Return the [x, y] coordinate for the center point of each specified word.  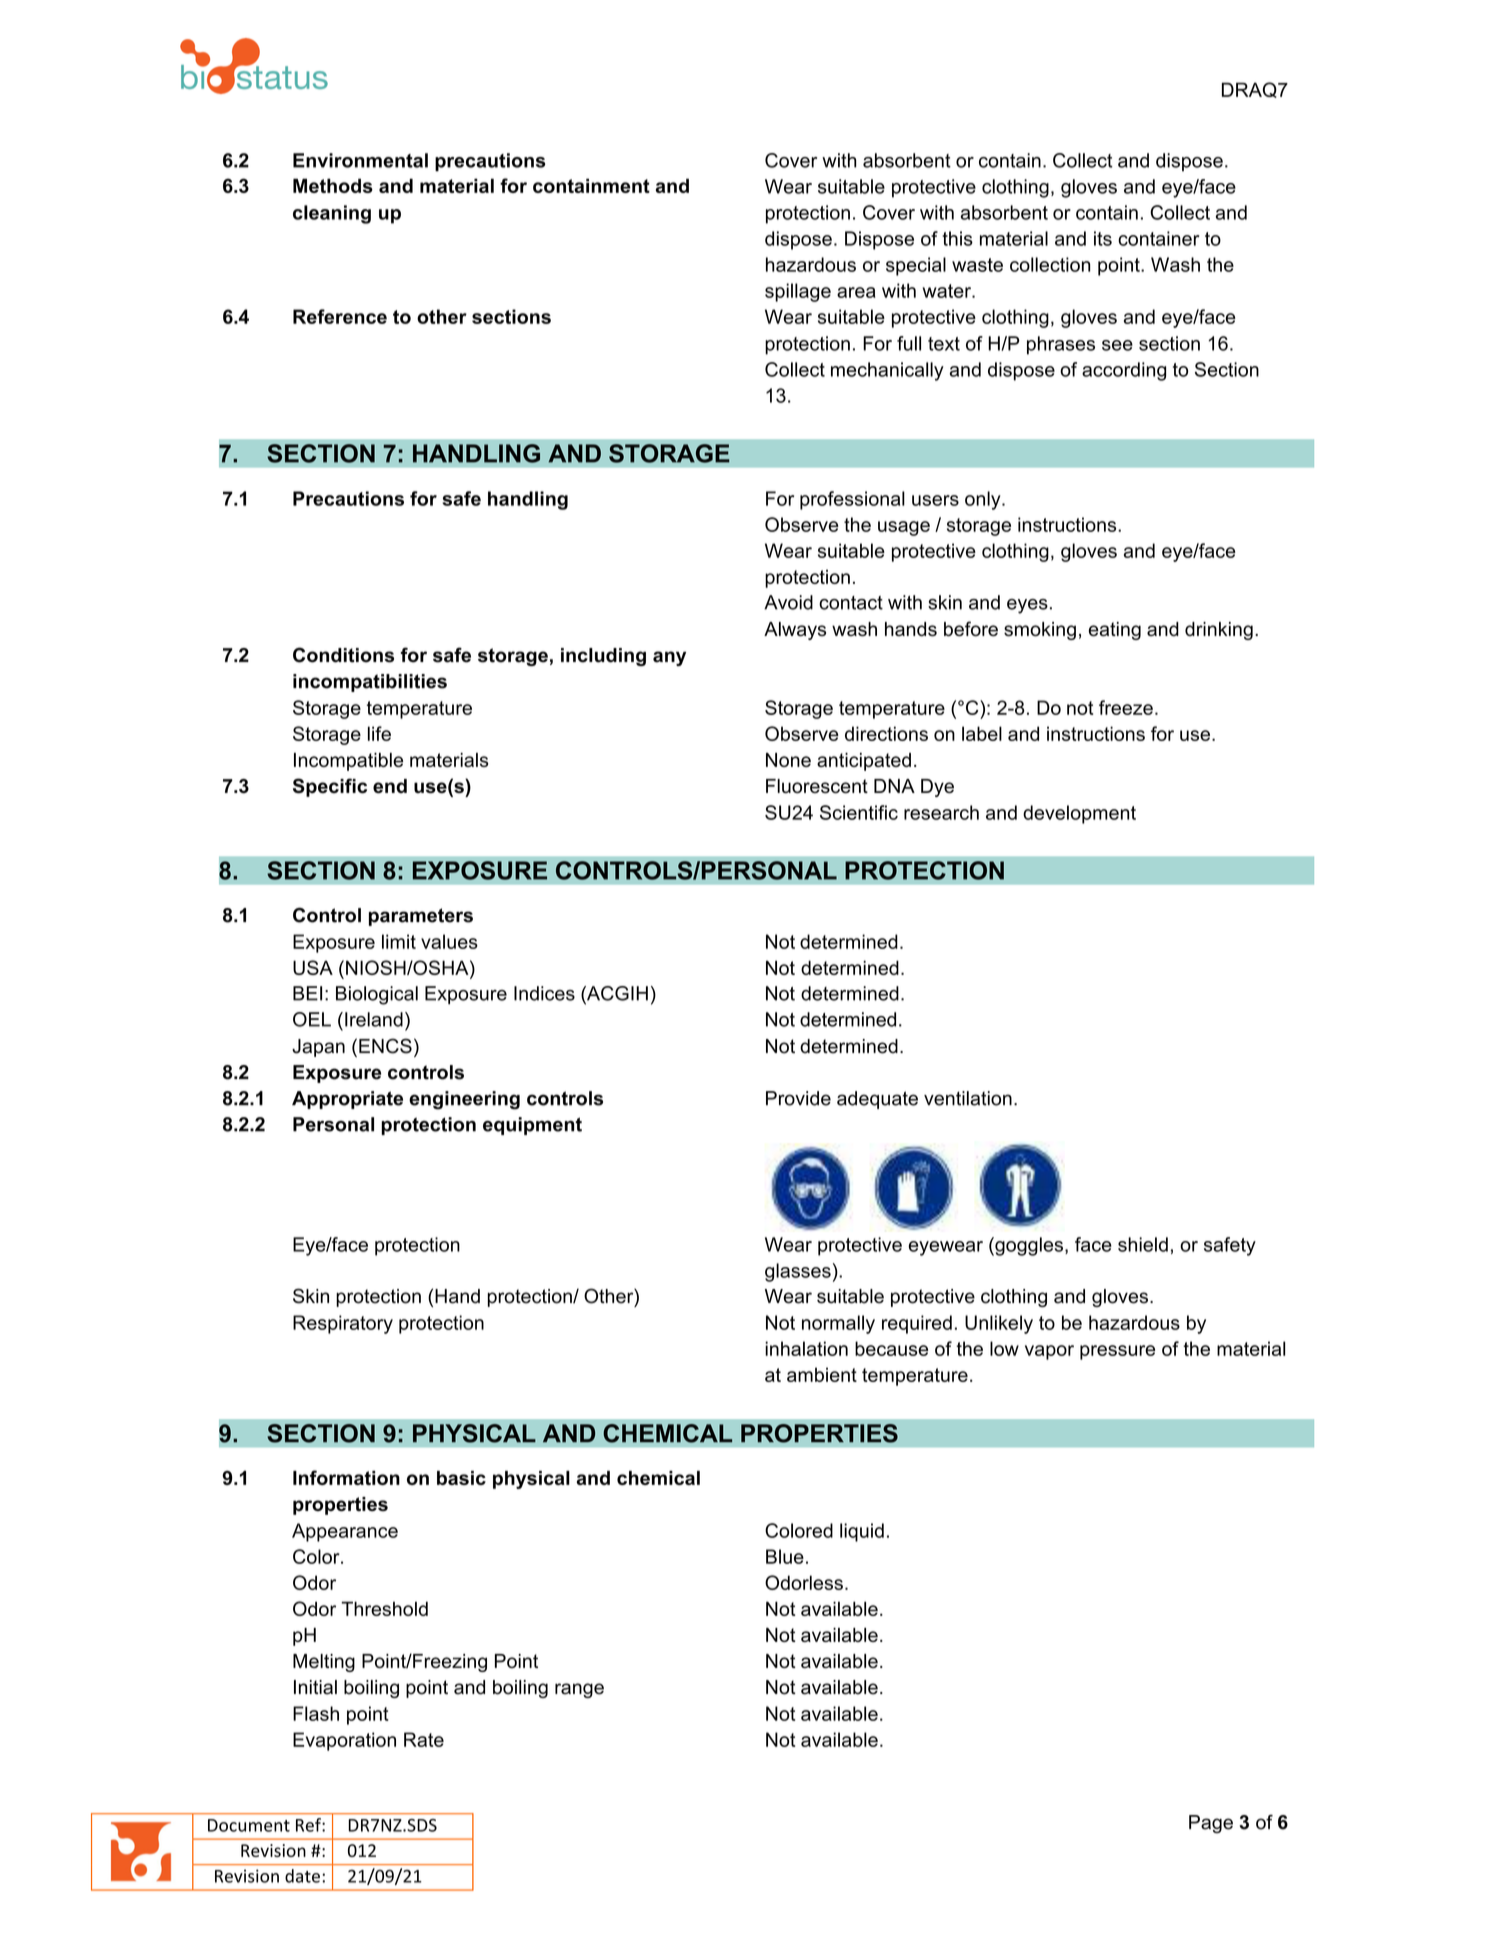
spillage [798, 292]
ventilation [968, 1098]
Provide [798, 1098]
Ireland [374, 1019]
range [579, 1690]
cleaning [332, 214]
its [1103, 238]
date [302, 1876]
